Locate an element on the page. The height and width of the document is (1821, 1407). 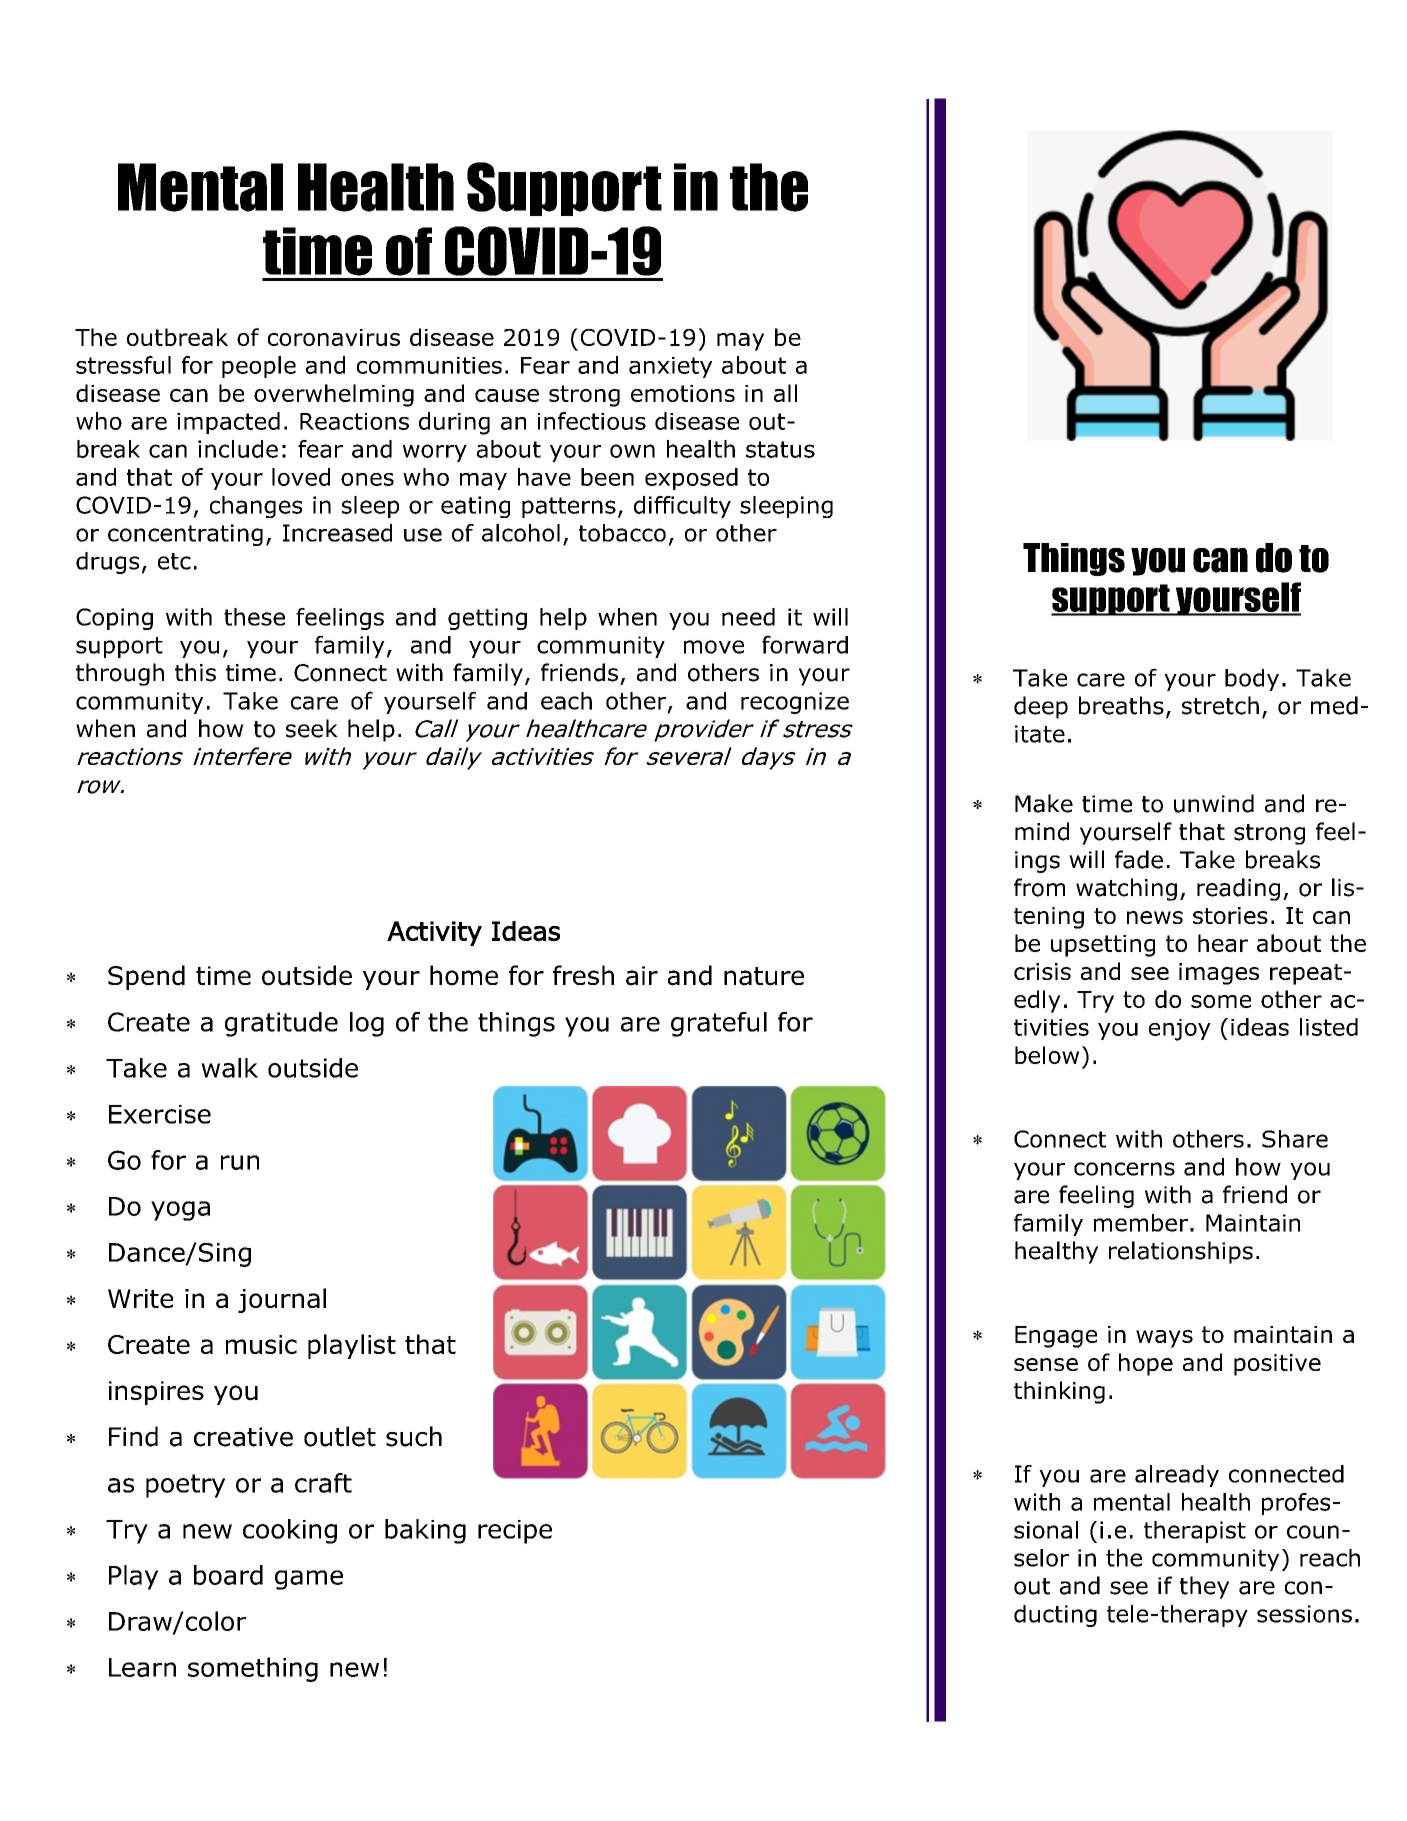
people is located at coordinates (259, 367).
